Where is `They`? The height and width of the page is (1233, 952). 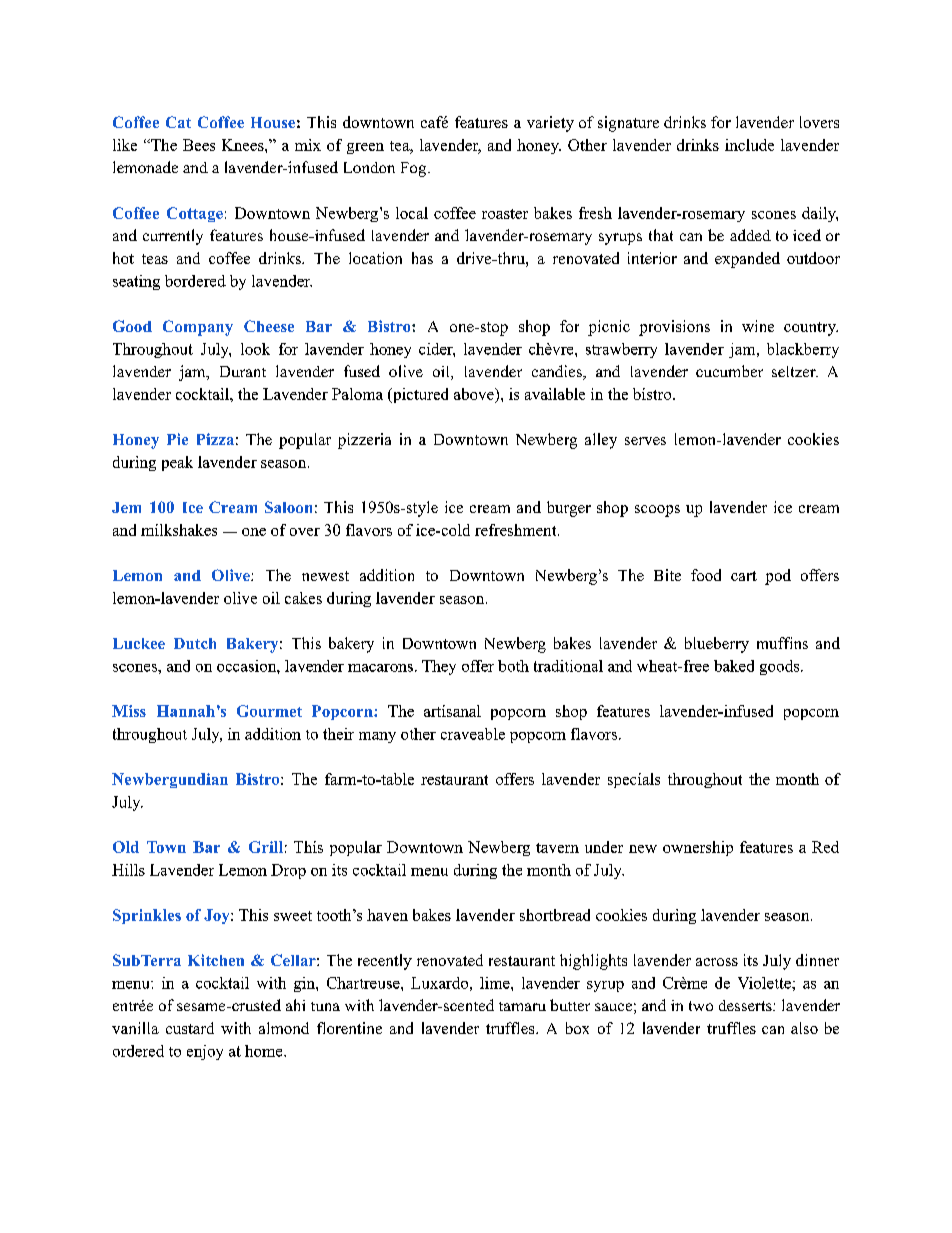
They is located at coordinates (439, 667).
